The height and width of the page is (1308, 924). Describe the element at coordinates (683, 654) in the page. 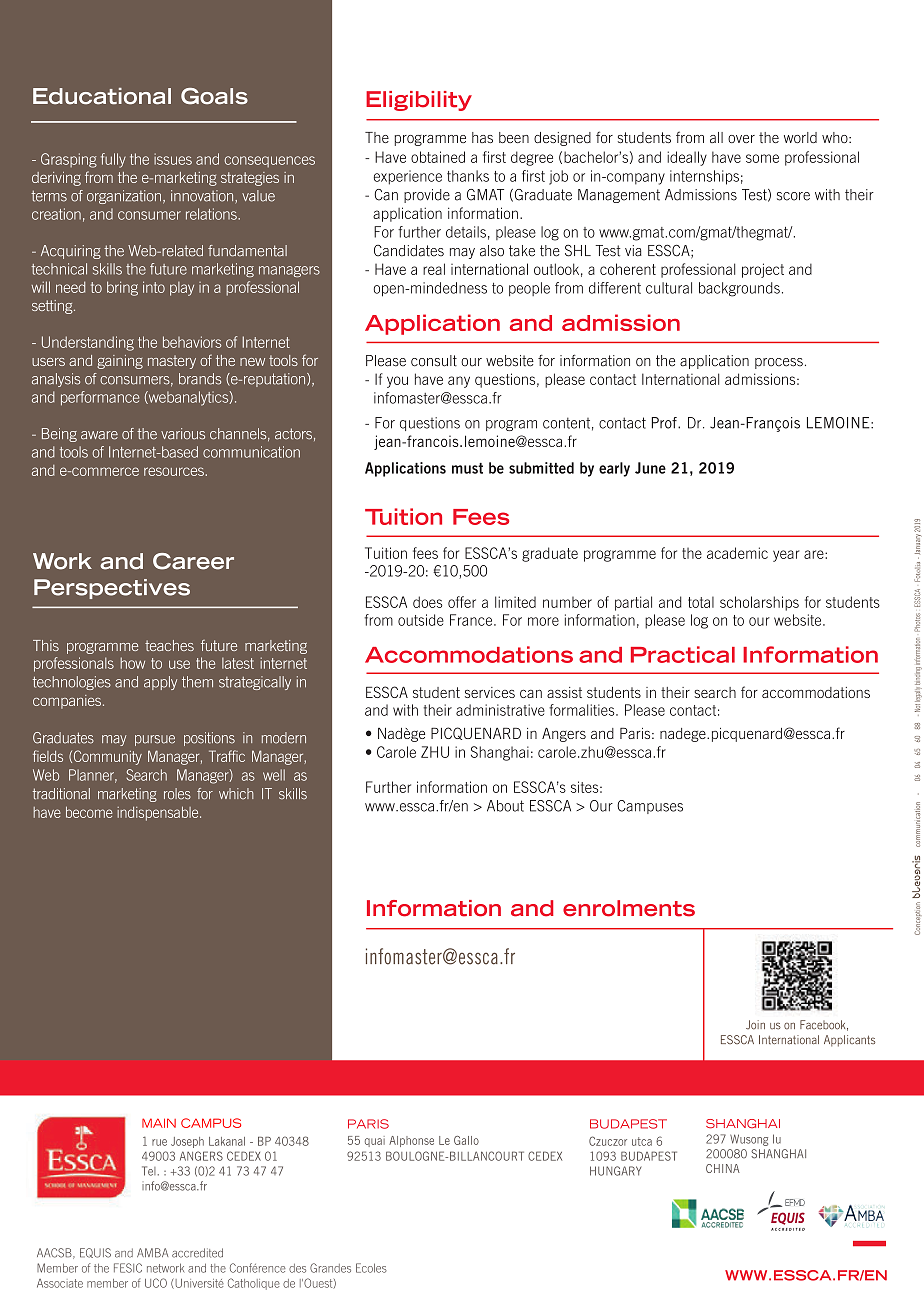

I see `Practical` at that location.
